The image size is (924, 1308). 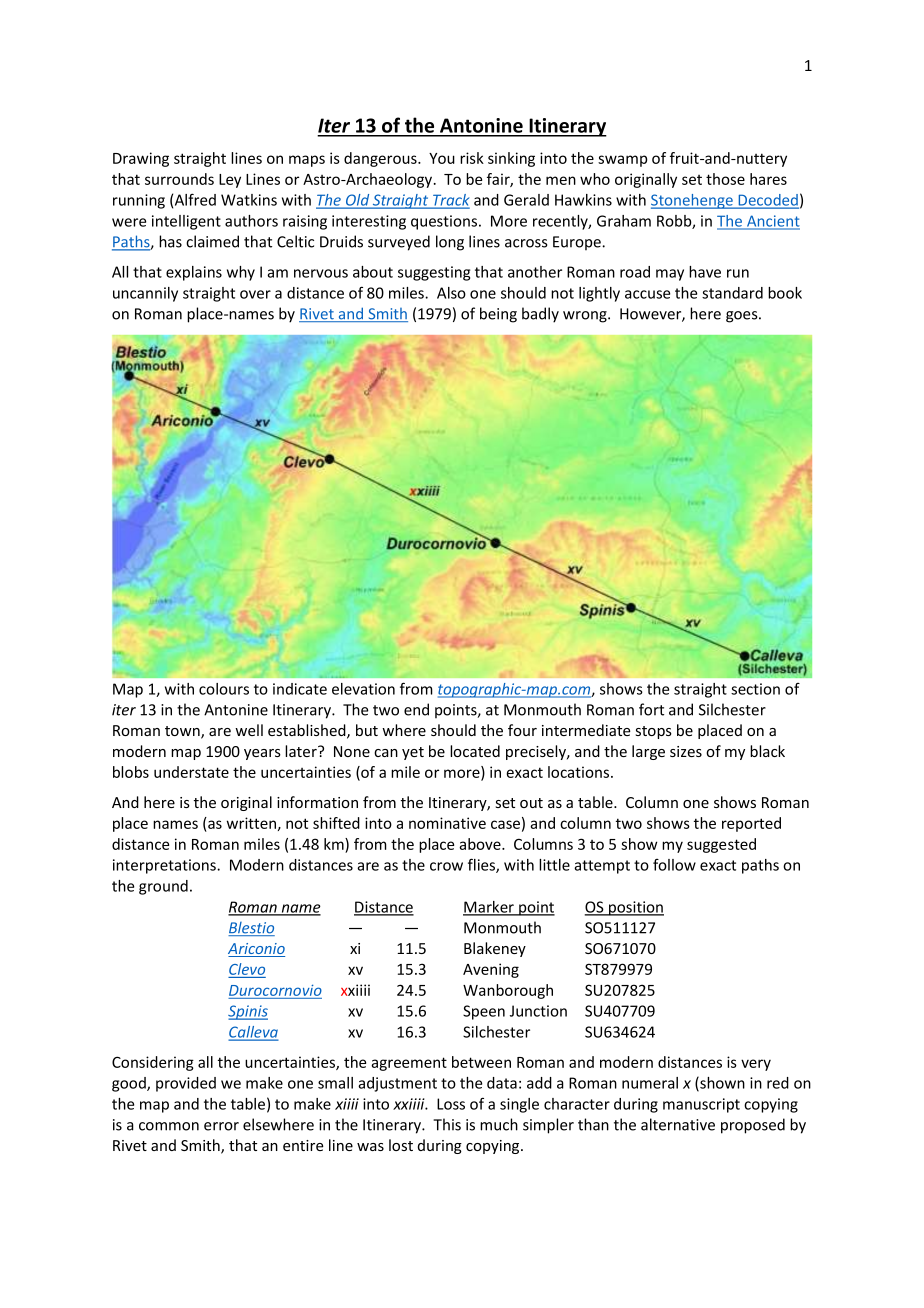 I want to click on standard, so click(x=732, y=293).
